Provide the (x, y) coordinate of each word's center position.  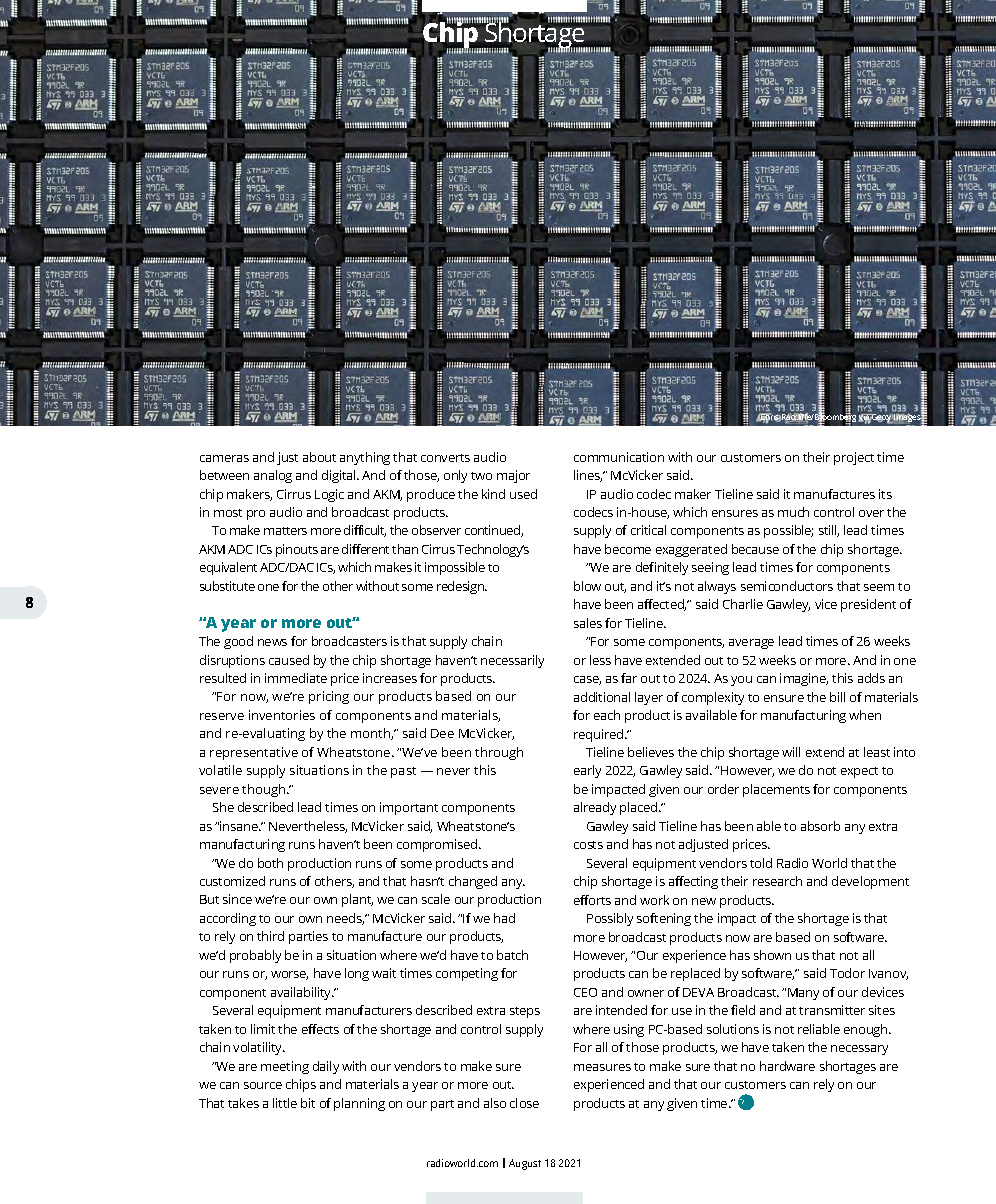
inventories (282, 715)
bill (837, 697)
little (285, 1103)
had (504, 918)
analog (273, 476)
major (513, 476)
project (854, 458)
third (270, 936)
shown (772, 955)
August (525, 1164)
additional (602, 697)
